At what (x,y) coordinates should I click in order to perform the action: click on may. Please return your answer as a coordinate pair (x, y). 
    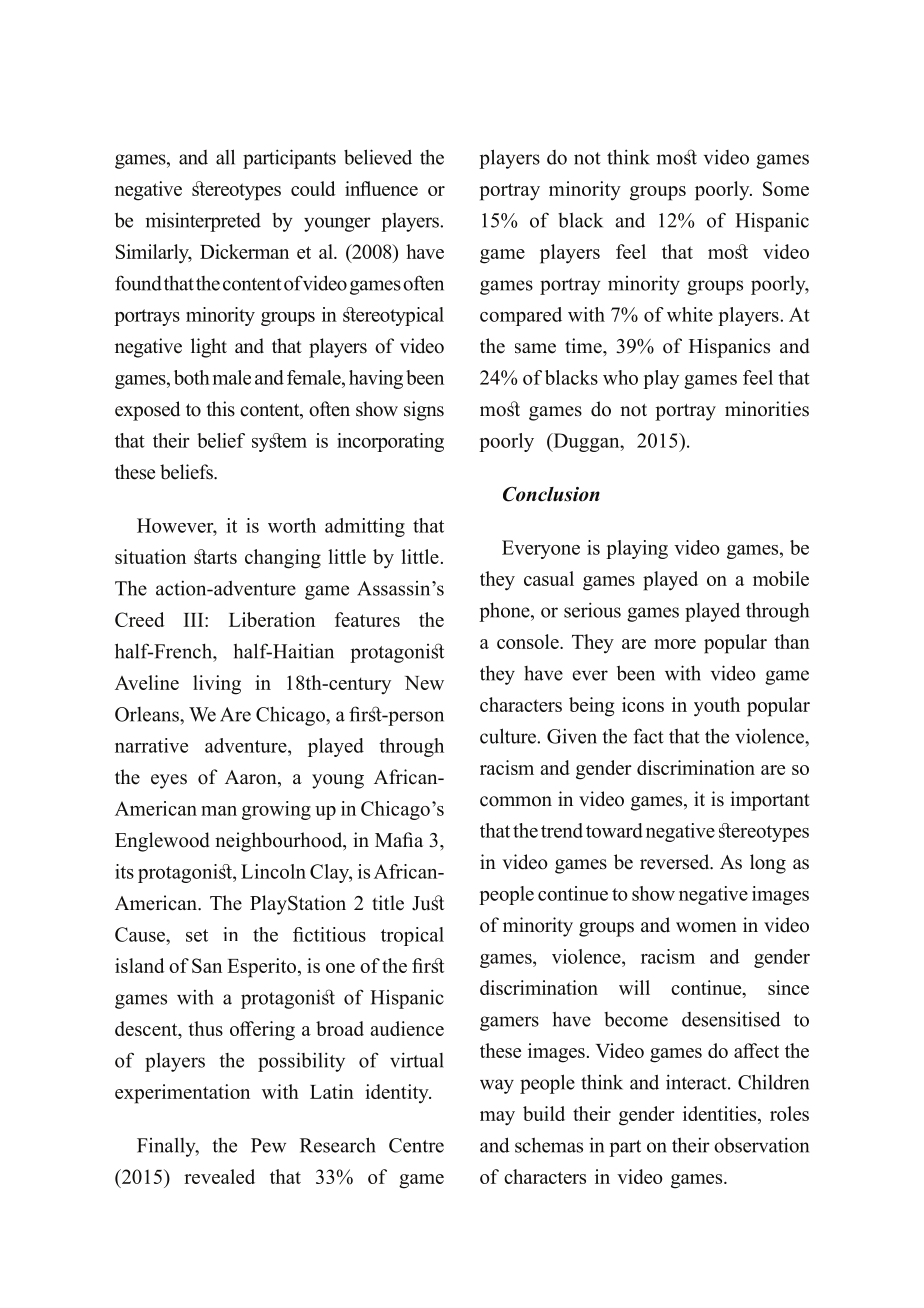
    Looking at the image, I should click on (497, 1118).
